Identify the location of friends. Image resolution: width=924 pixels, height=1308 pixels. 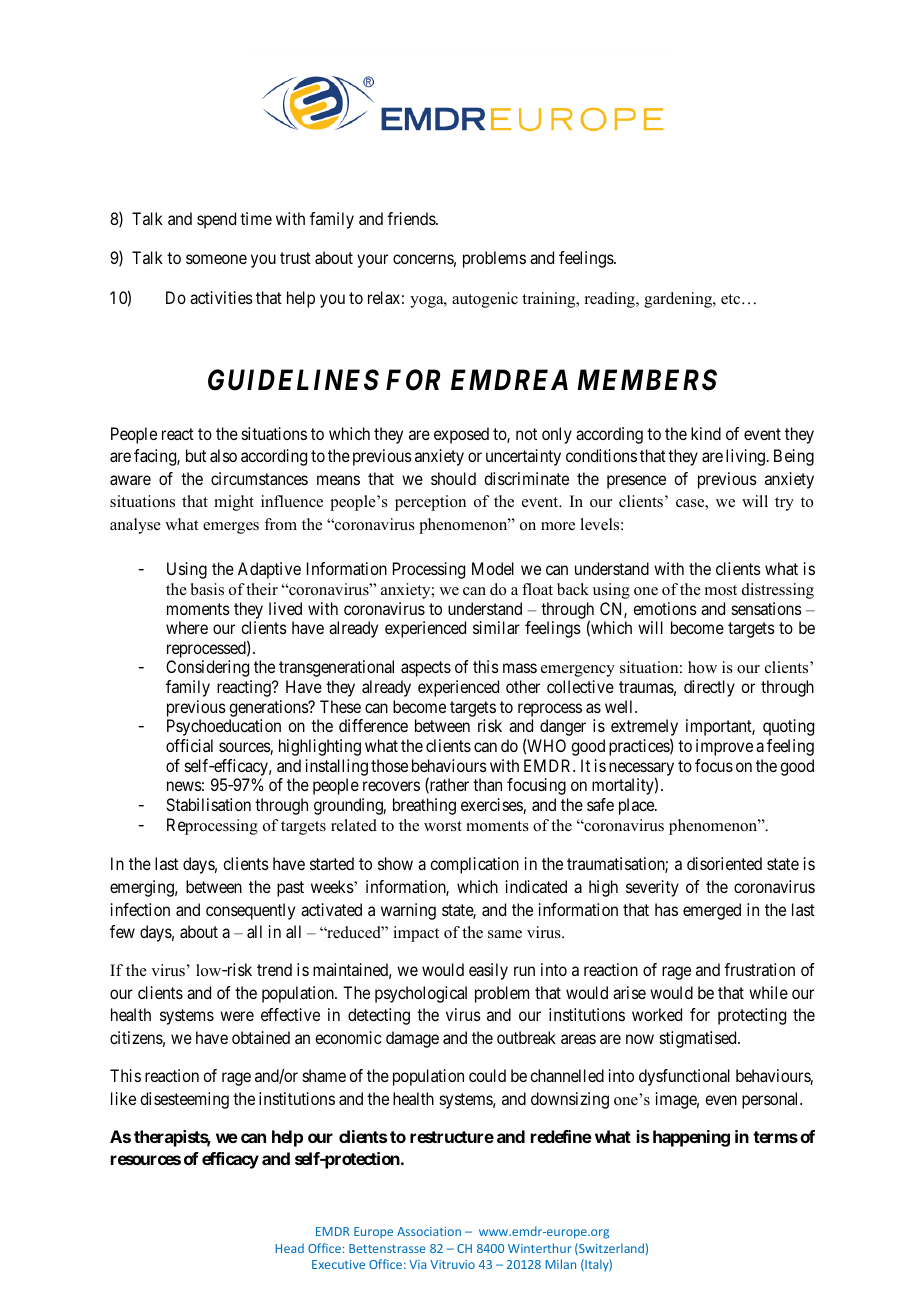
(412, 218).
